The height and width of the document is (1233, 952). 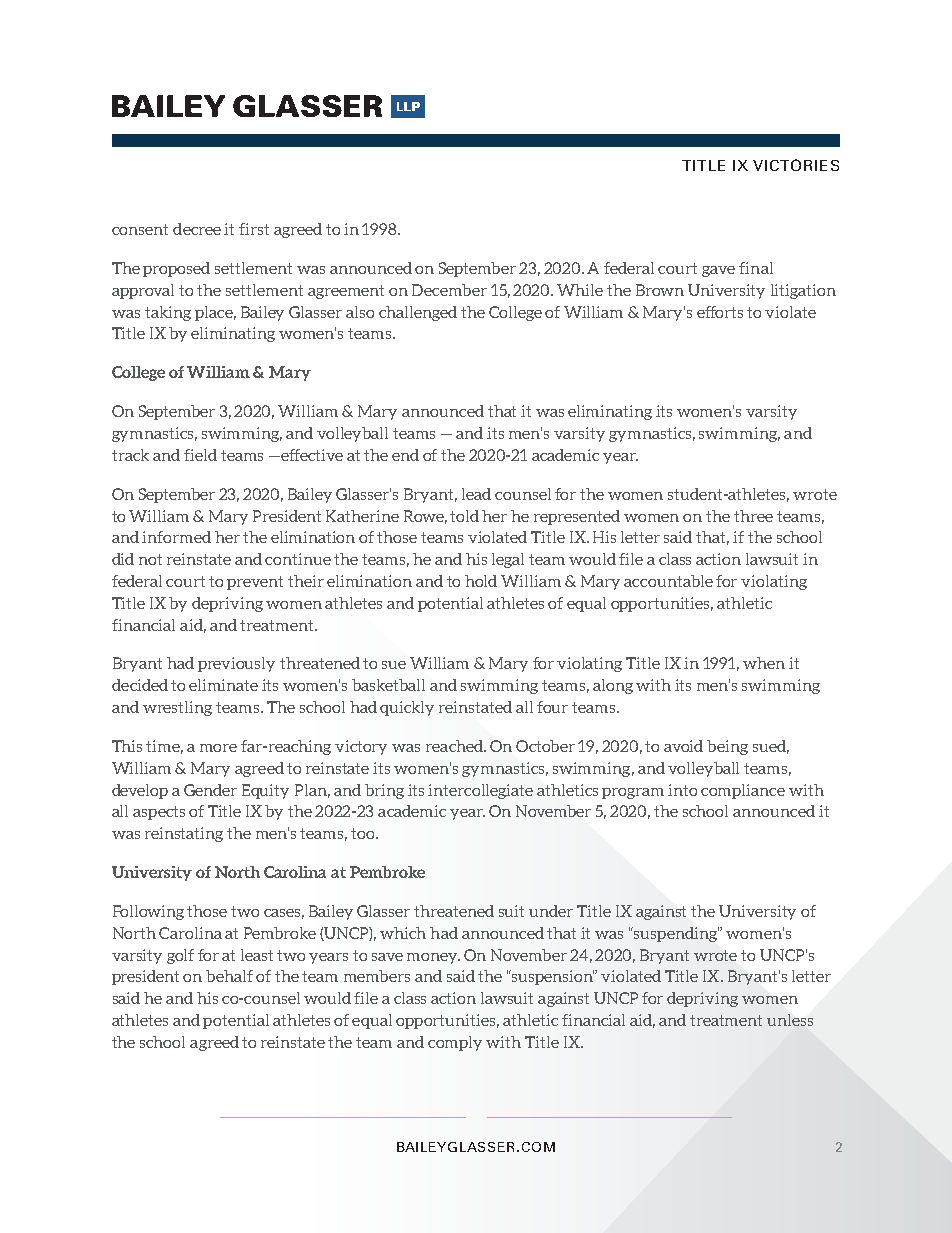 I want to click on decree, so click(x=197, y=229).
